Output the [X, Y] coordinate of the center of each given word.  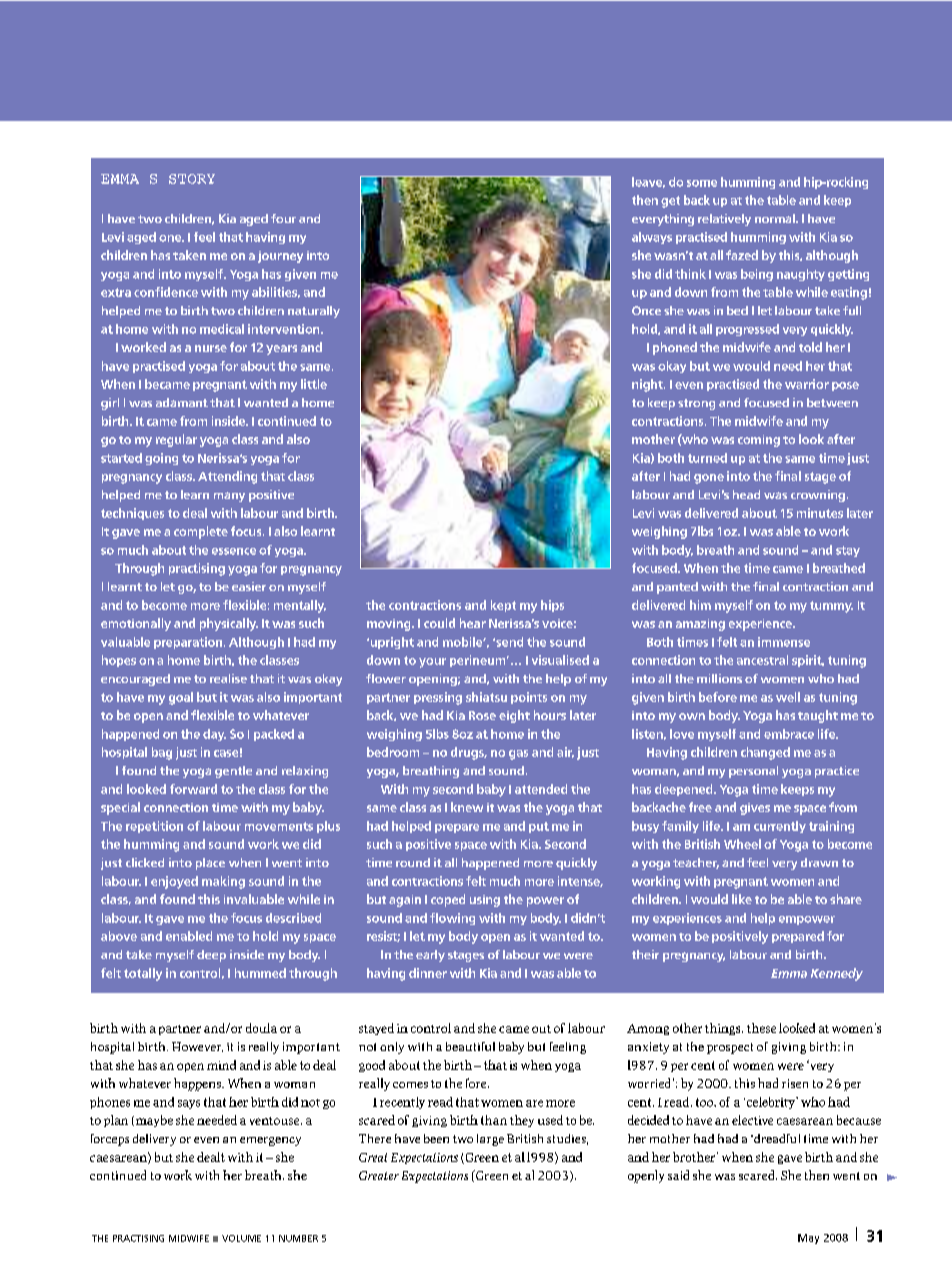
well [788, 697]
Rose [482, 715]
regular [176, 440]
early [430, 956]
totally [143, 974]
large [490, 1140]
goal [181, 698]
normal [776, 218]
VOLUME [241, 1238]
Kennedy [837, 974]
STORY [192, 179]
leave [648, 182]
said [678, 1175]
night [648, 385]
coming [759, 441]
